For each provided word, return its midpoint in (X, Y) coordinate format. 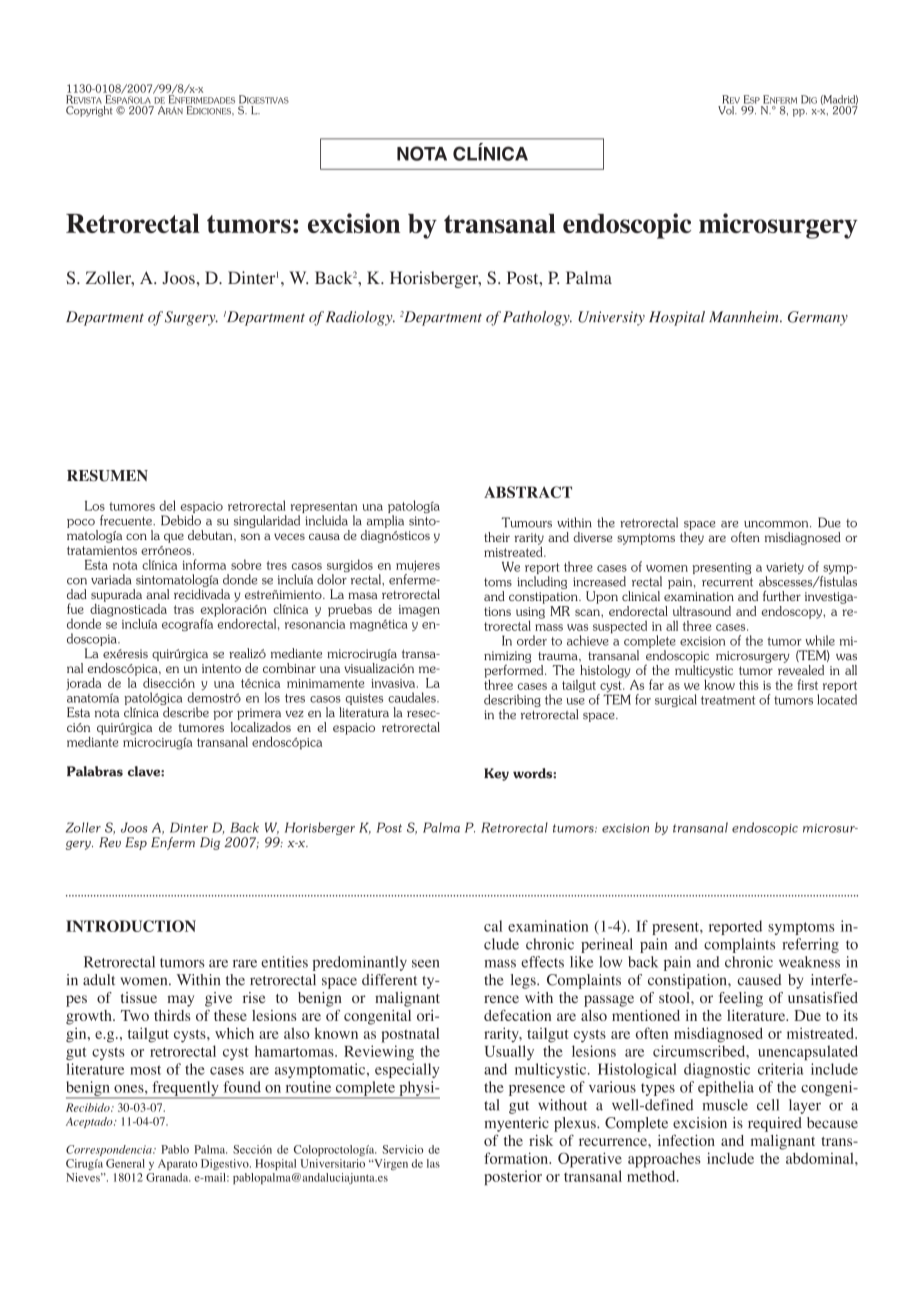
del (167, 505)
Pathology (537, 318)
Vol (727, 110)
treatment (728, 700)
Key (496, 774)
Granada (168, 1177)
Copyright (89, 111)
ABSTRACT (528, 492)
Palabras (95, 771)
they (692, 538)
